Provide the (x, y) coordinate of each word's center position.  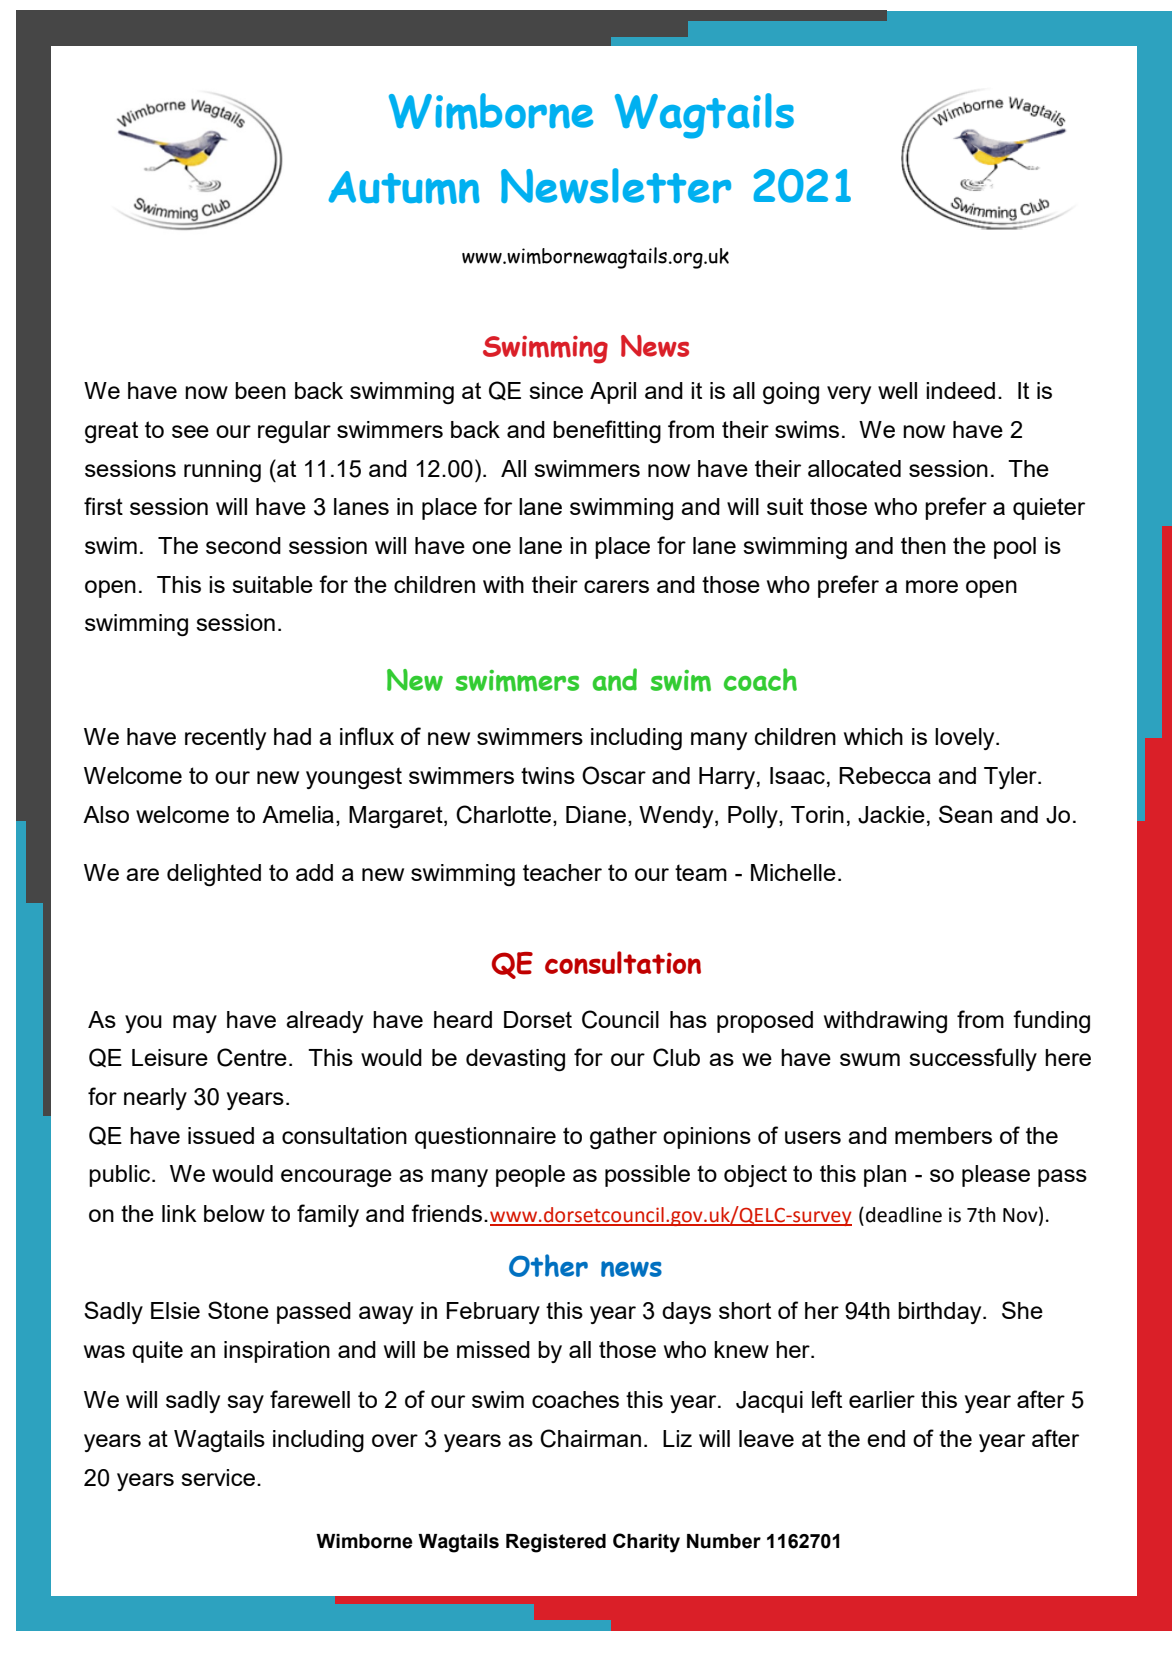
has (688, 1019)
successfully (973, 1059)
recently (225, 739)
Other (548, 1265)
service (218, 1477)
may (195, 1024)
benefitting (607, 432)
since (556, 390)
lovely (966, 739)
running (222, 471)
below (234, 1213)
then (923, 545)
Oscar (614, 775)
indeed (960, 390)
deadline (904, 1215)
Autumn (404, 188)
